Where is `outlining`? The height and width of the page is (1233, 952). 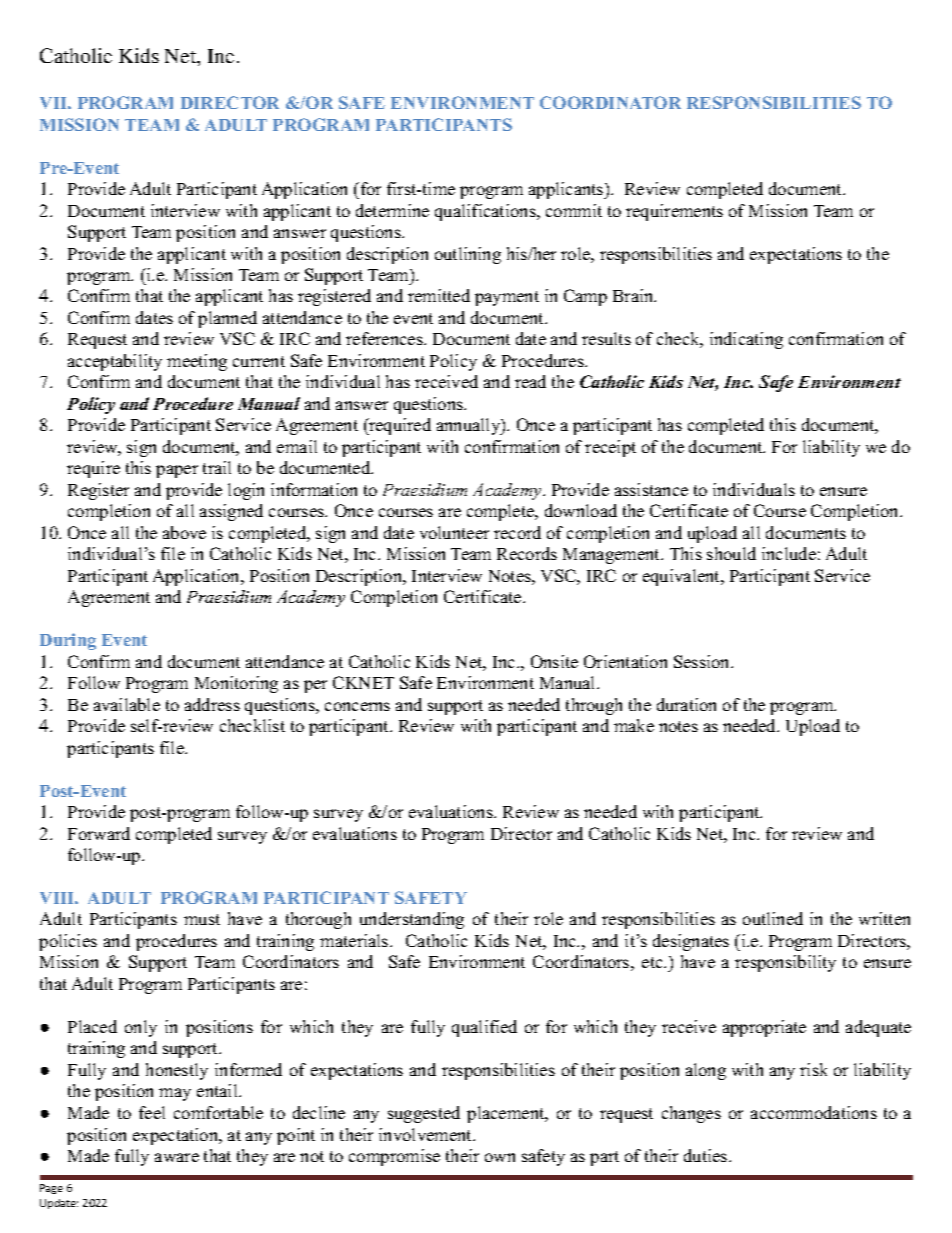
outlining is located at coordinates (468, 255).
